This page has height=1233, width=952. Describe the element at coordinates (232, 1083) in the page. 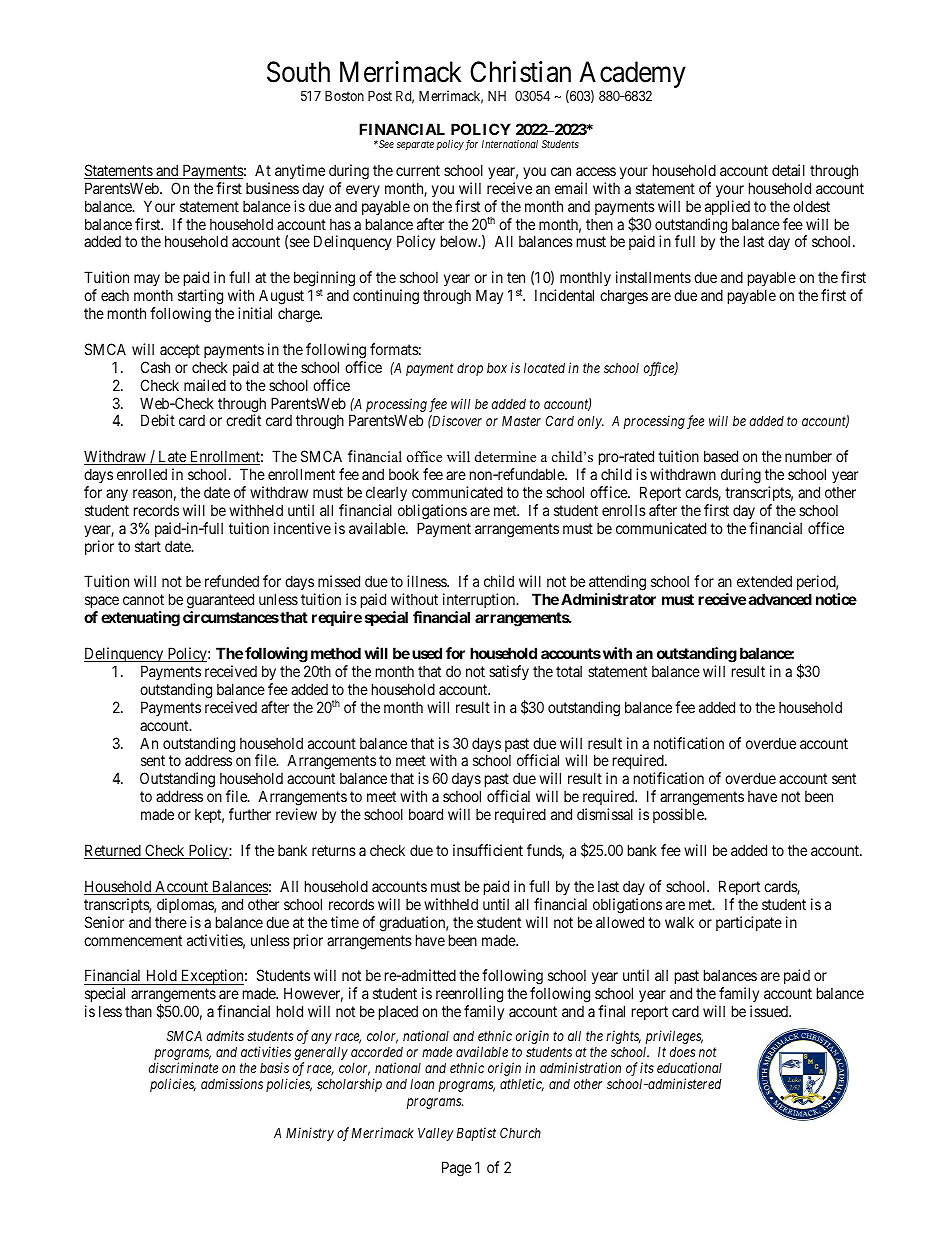

I see `admissions` at that location.
